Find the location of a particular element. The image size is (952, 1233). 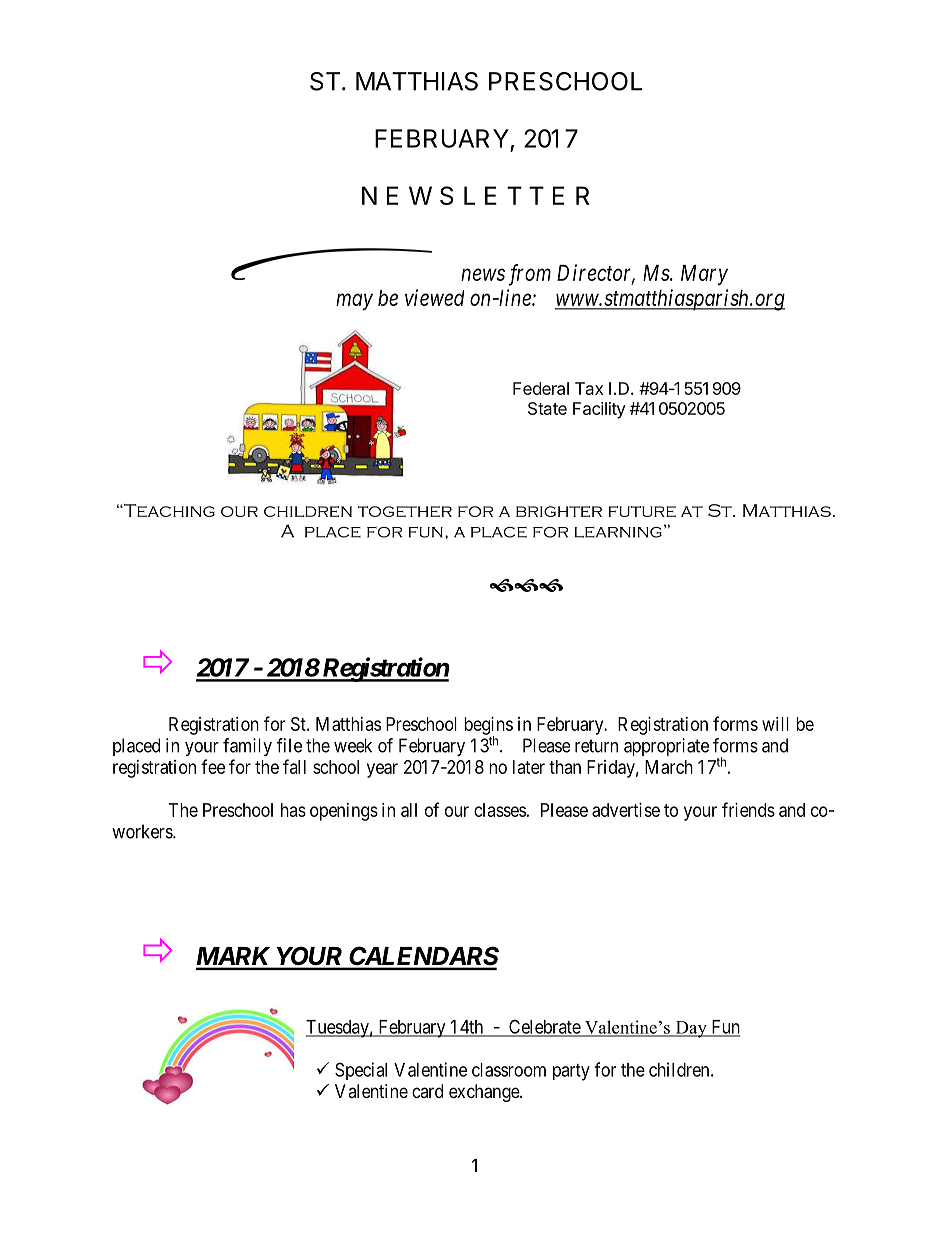

family is located at coordinates (247, 747).
